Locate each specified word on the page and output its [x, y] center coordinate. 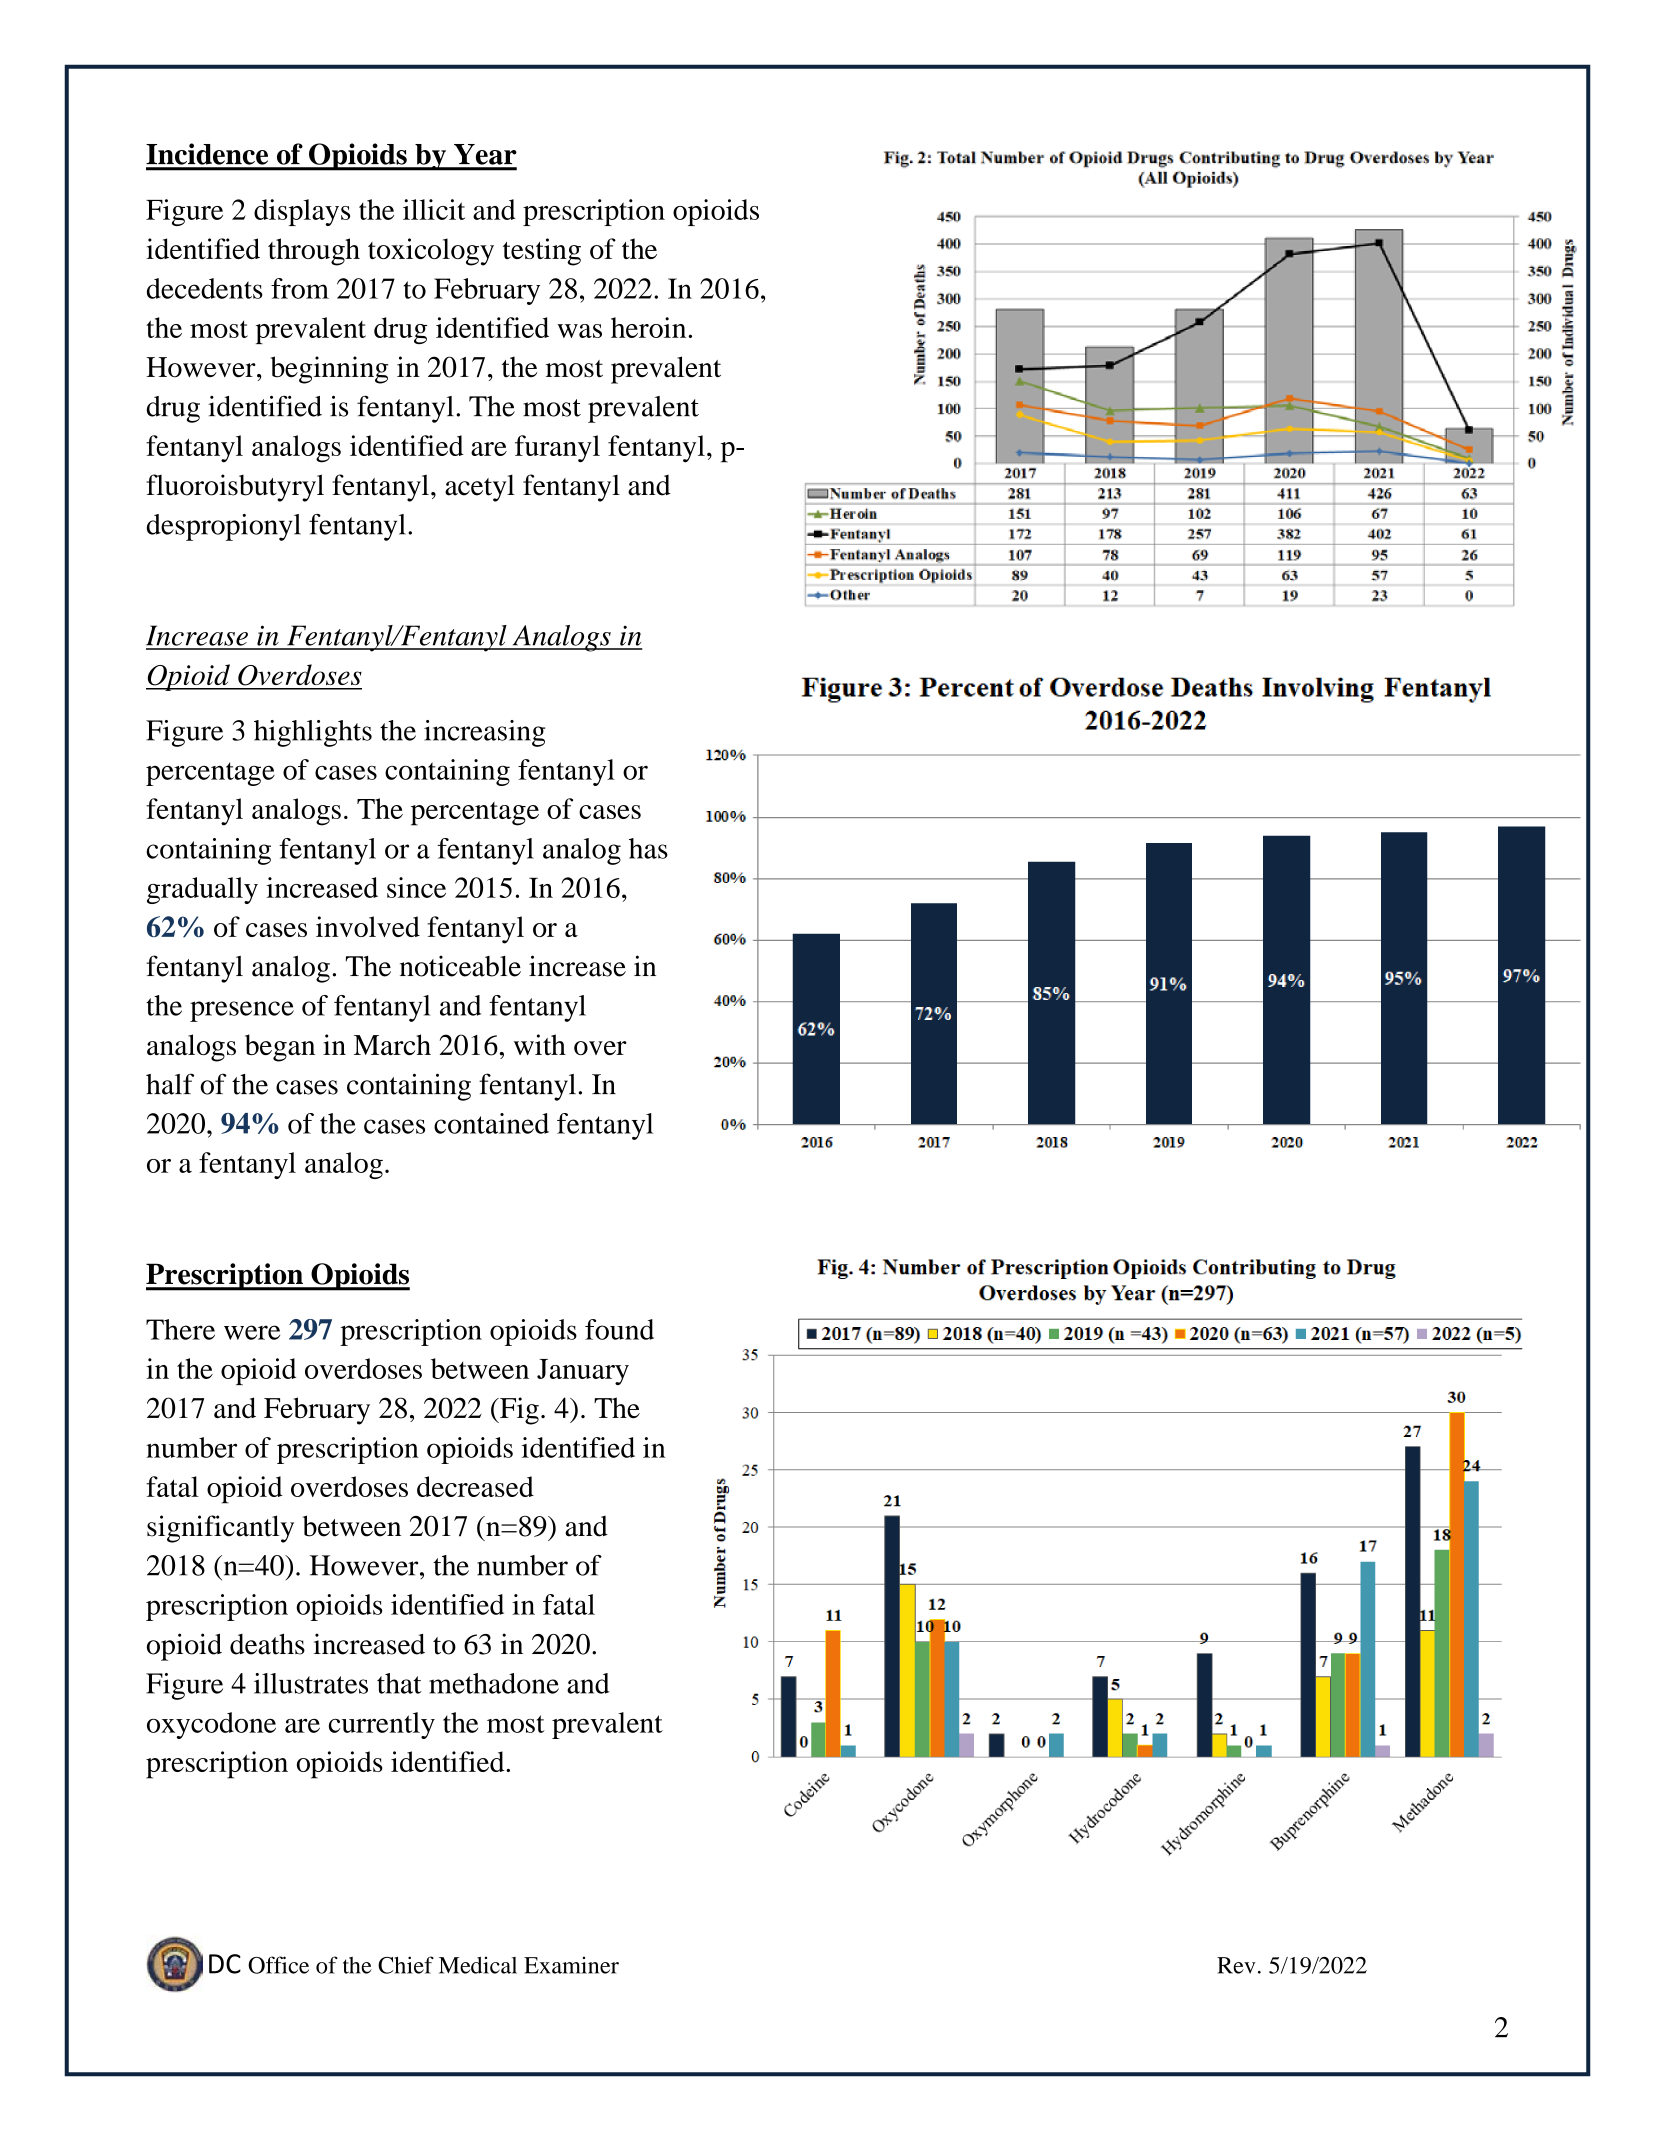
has [648, 848]
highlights [313, 733]
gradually [202, 890]
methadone [494, 1683]
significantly [220, 1529]
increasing [484, 733]
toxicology [431, 252]
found [619, 1329]
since [416, 887]
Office [278, 1965]
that [399, 1683]
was [579, 331]
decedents [205, 288]
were [252, 1332]
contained [491, 1123]
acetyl [480, 488]
